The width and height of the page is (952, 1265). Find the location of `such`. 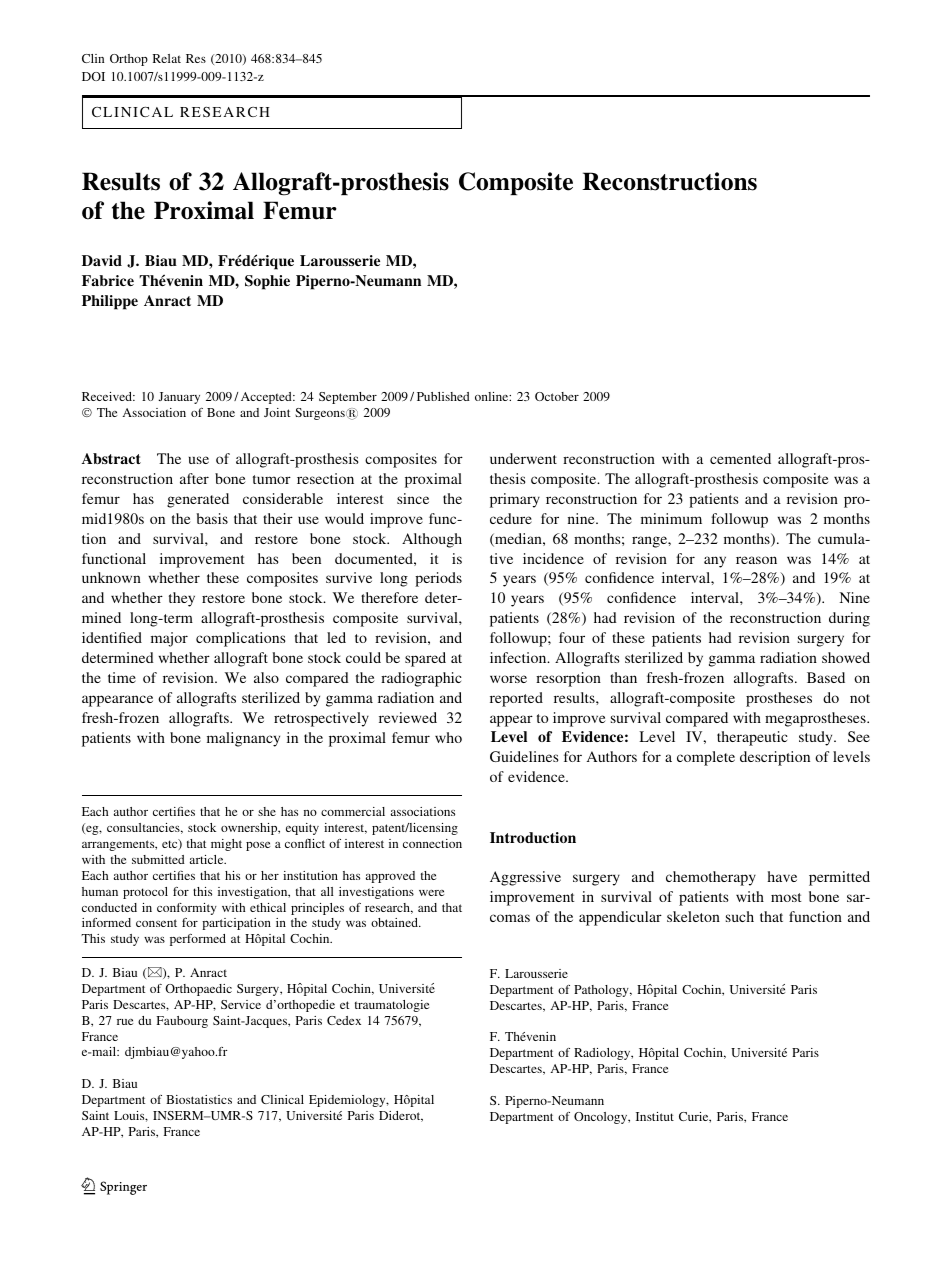

such is located at coordinates (740, 916).
